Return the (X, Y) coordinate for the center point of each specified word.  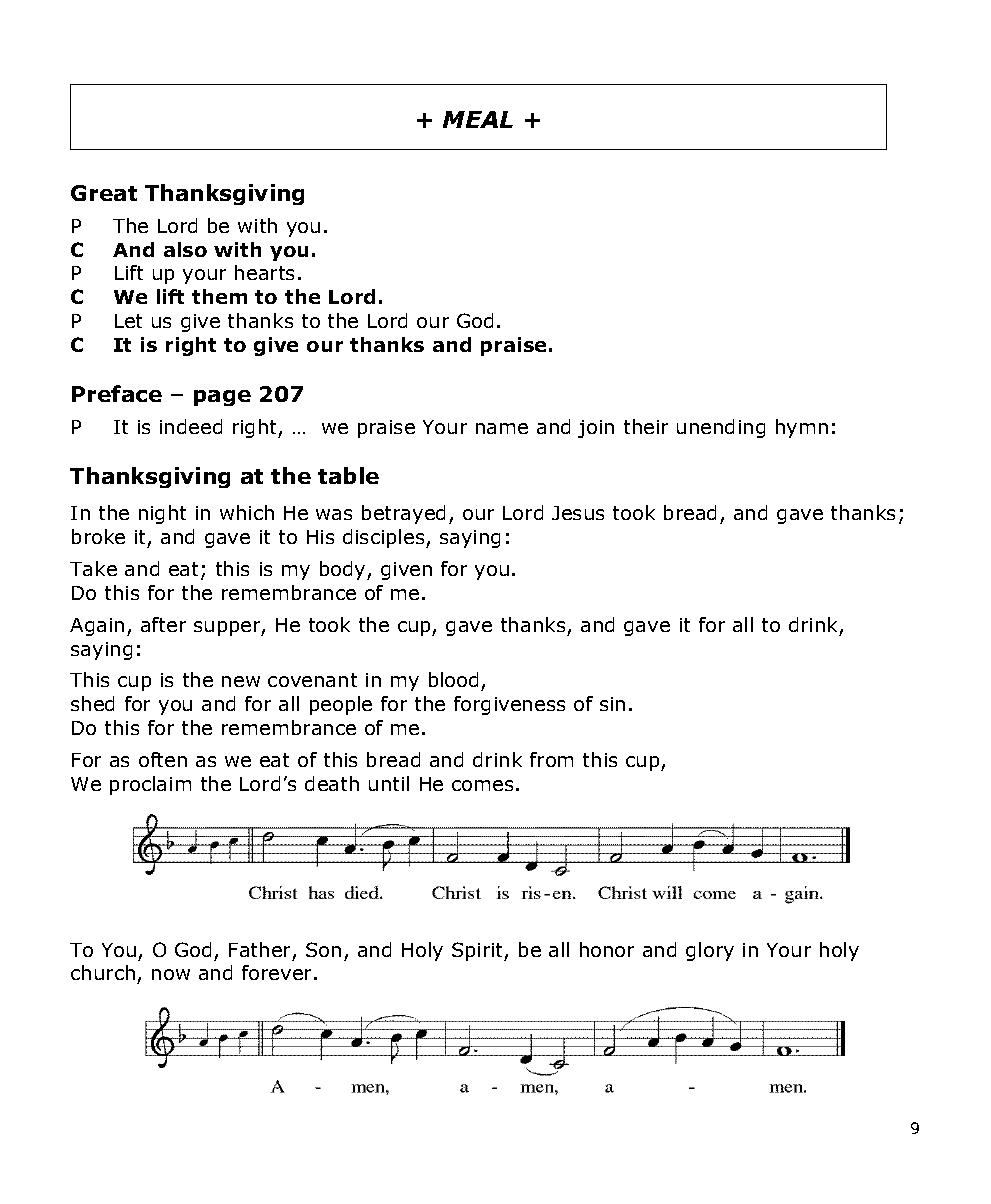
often (163, 759)
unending (721, 428)
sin (612, 704)
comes (482, 785)
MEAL (478, 119)
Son (323, 949)
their (646, 426)
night (162, 514)
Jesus (578, 513)
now (171, 974)
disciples (385, 538)
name (502, 428)
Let (128, 321)
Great (104, 193)
